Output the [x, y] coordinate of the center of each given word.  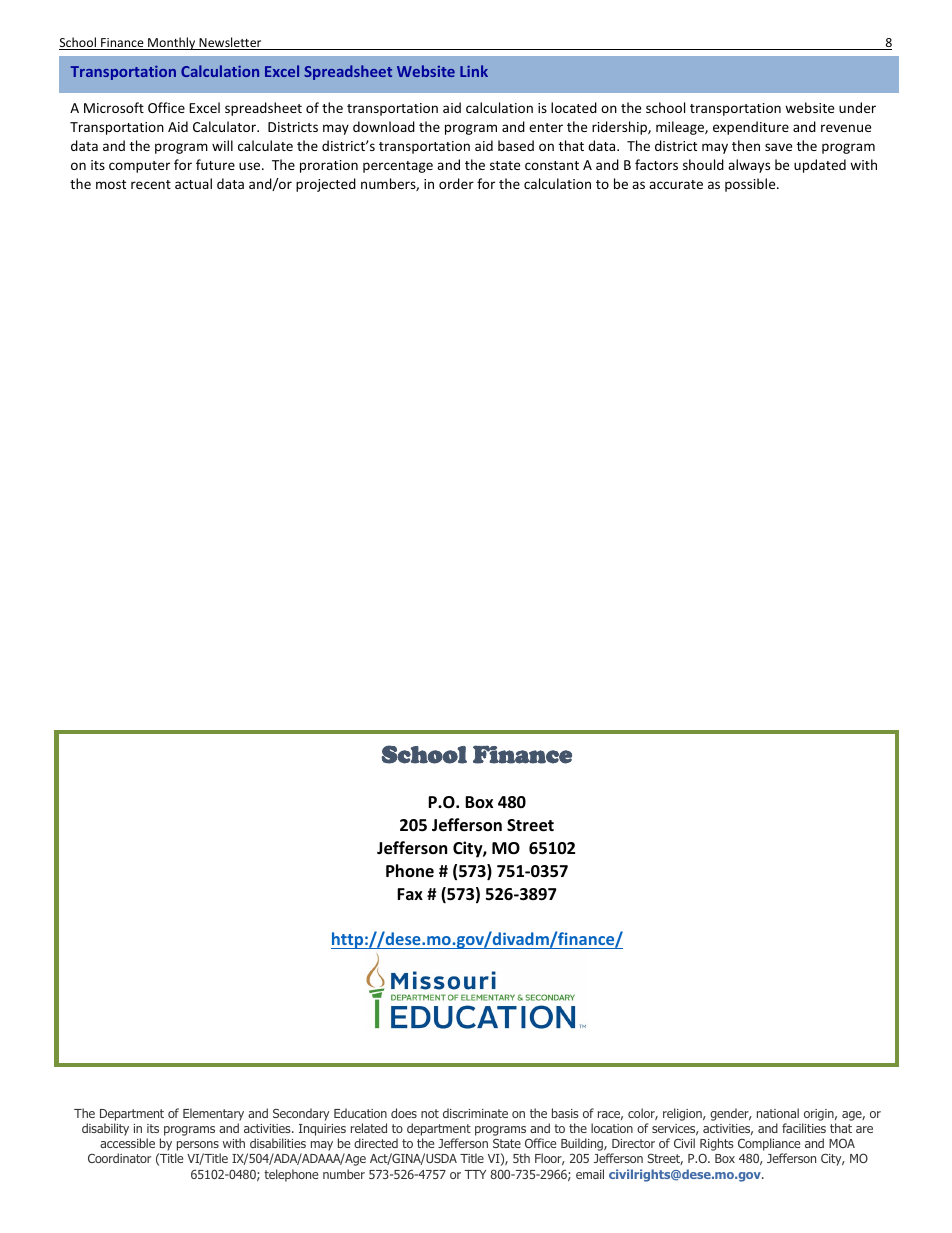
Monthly [172, 43]
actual [193, 183]
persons [198, 1147]
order [456, 183]
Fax [410, 894]
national [778, 1113]
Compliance [769, 1146]
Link [474, 71]
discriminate [475, 1113]
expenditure [751, 128]
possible [751, 185]
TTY [475, 1174]
